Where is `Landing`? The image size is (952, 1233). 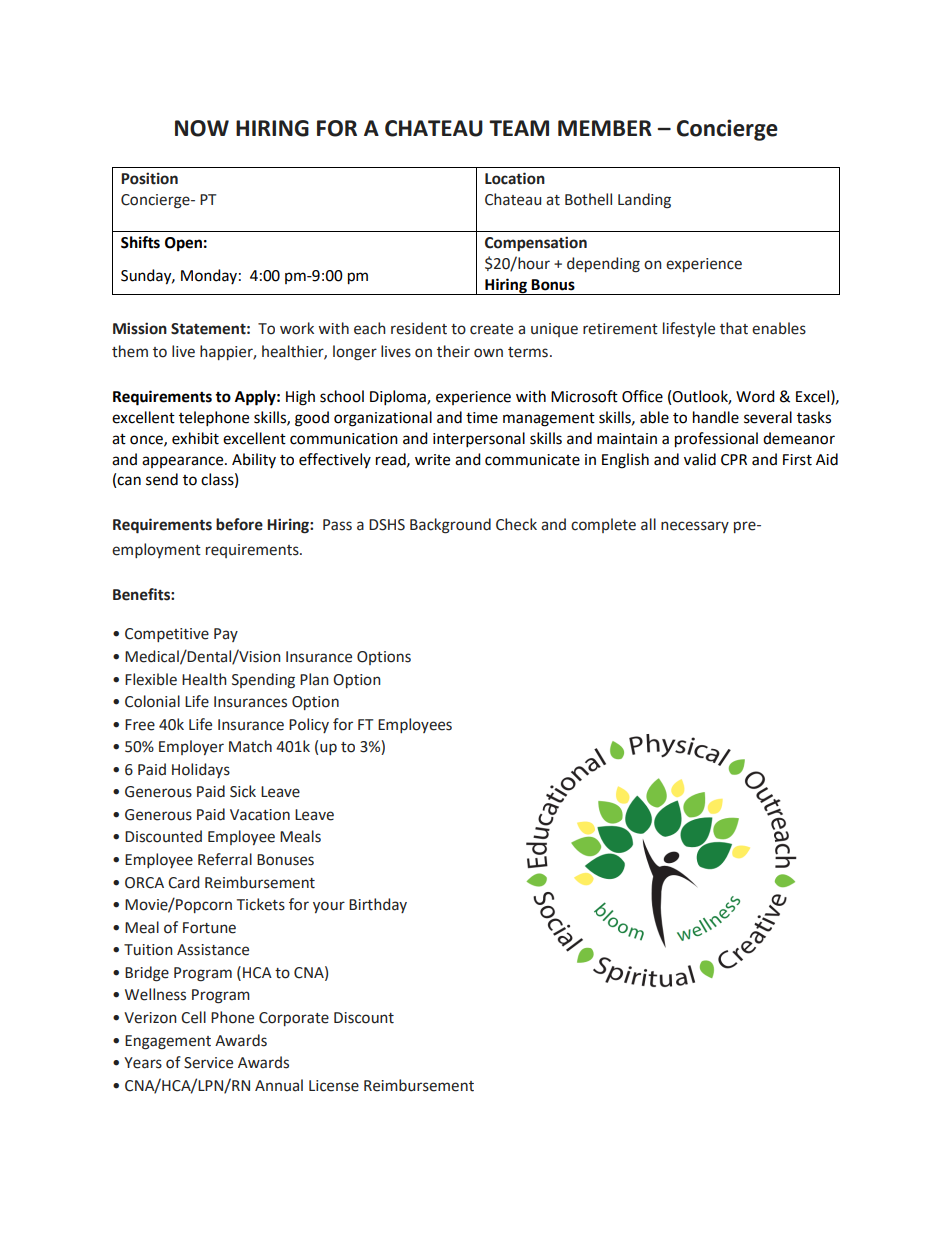 Landing is located at coordinates (644, 201).
